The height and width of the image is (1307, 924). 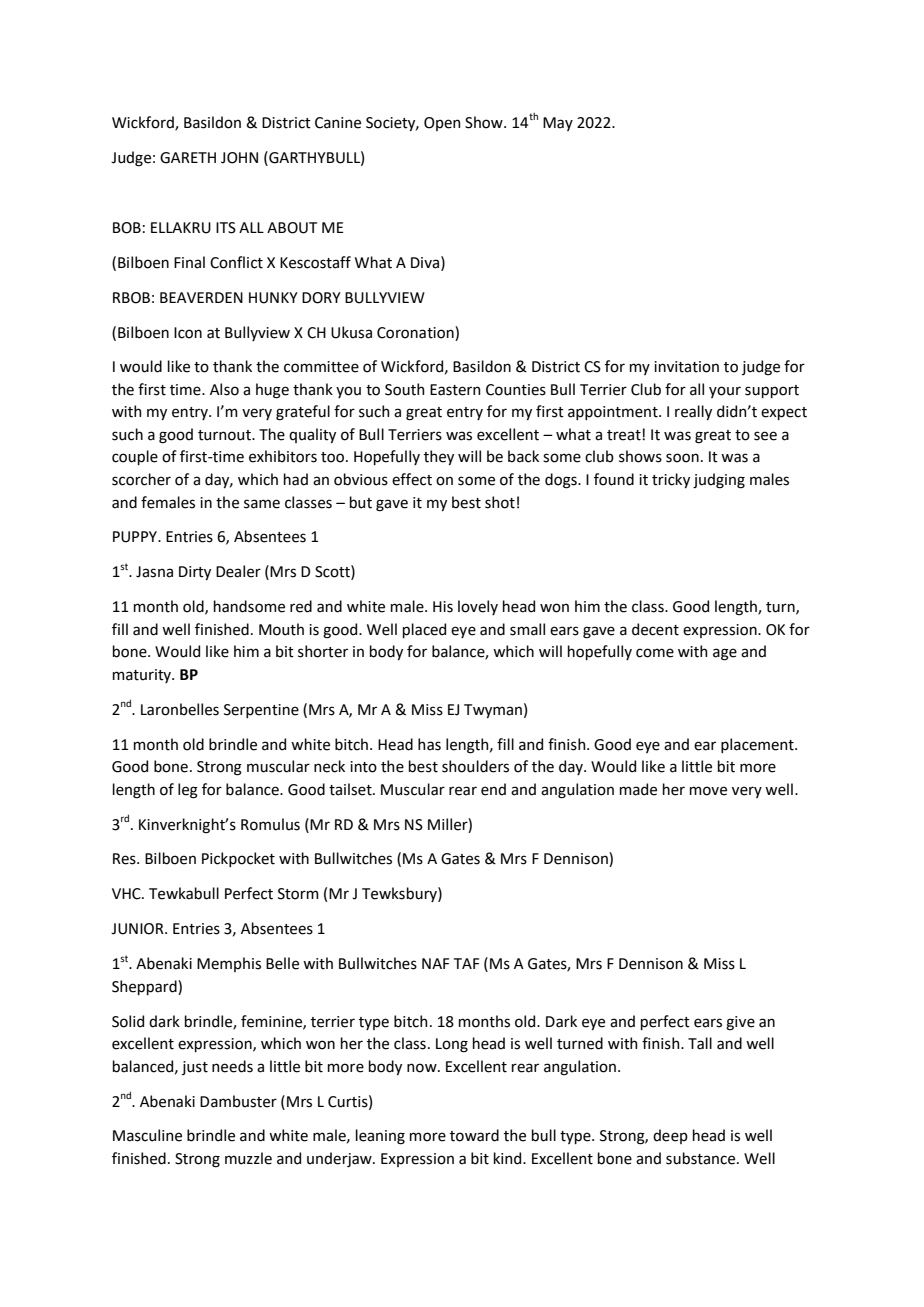 I want to click on Mouth, so click(x=281, y=629).
